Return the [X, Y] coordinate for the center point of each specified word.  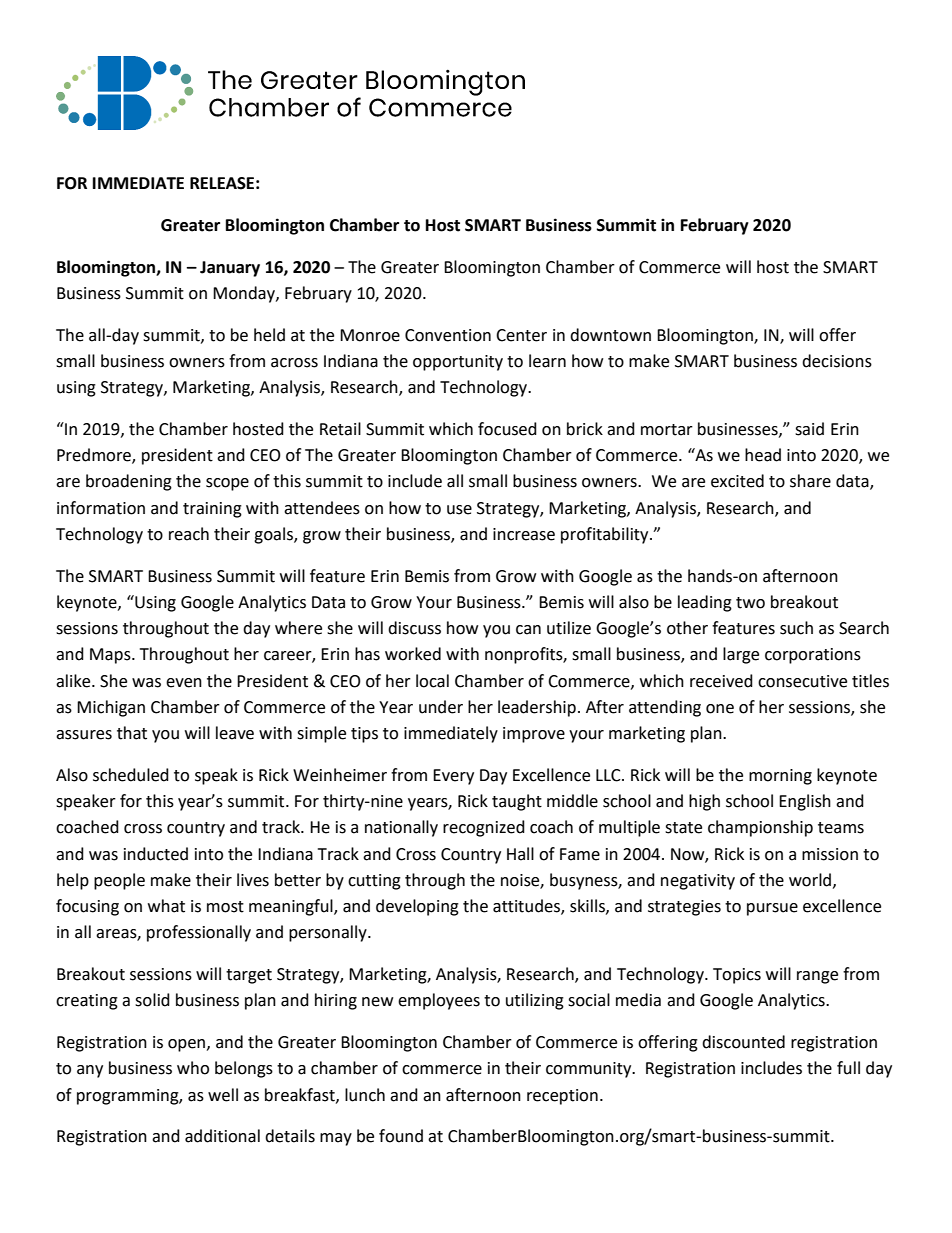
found [401, 1136]
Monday [245, 294]
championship [760, 828]
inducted [156, 854]
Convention [448, 335]
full [848, 1068]
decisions [837, 361]
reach [189, 534]
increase [524, 534]
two [750, 603]
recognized [484, 828]
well [223, 1095]
